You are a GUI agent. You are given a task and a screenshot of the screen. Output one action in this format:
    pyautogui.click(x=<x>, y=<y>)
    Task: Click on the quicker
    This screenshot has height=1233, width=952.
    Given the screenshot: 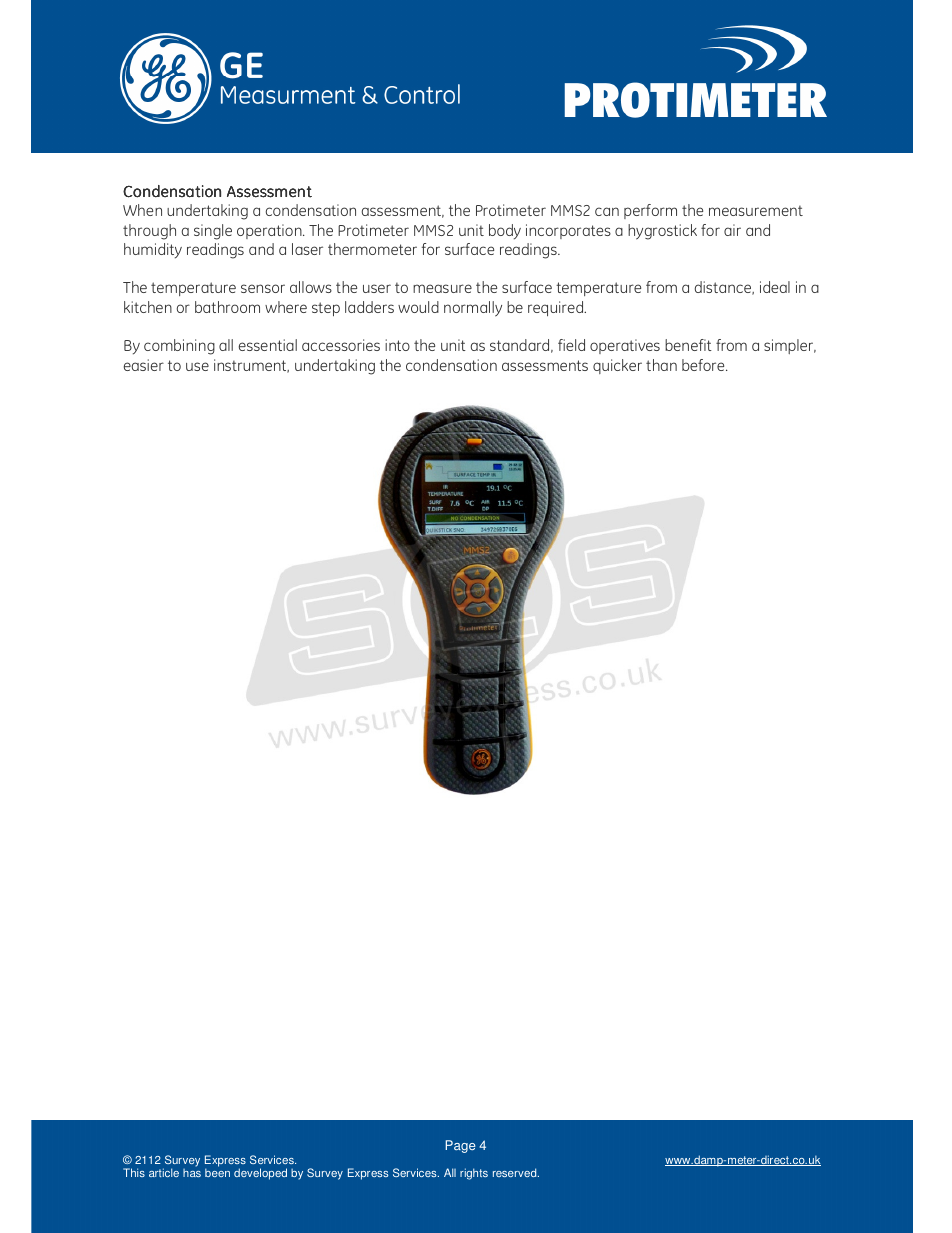 What is the action you would take?
    pyautogui.click(x=617, y=366)
